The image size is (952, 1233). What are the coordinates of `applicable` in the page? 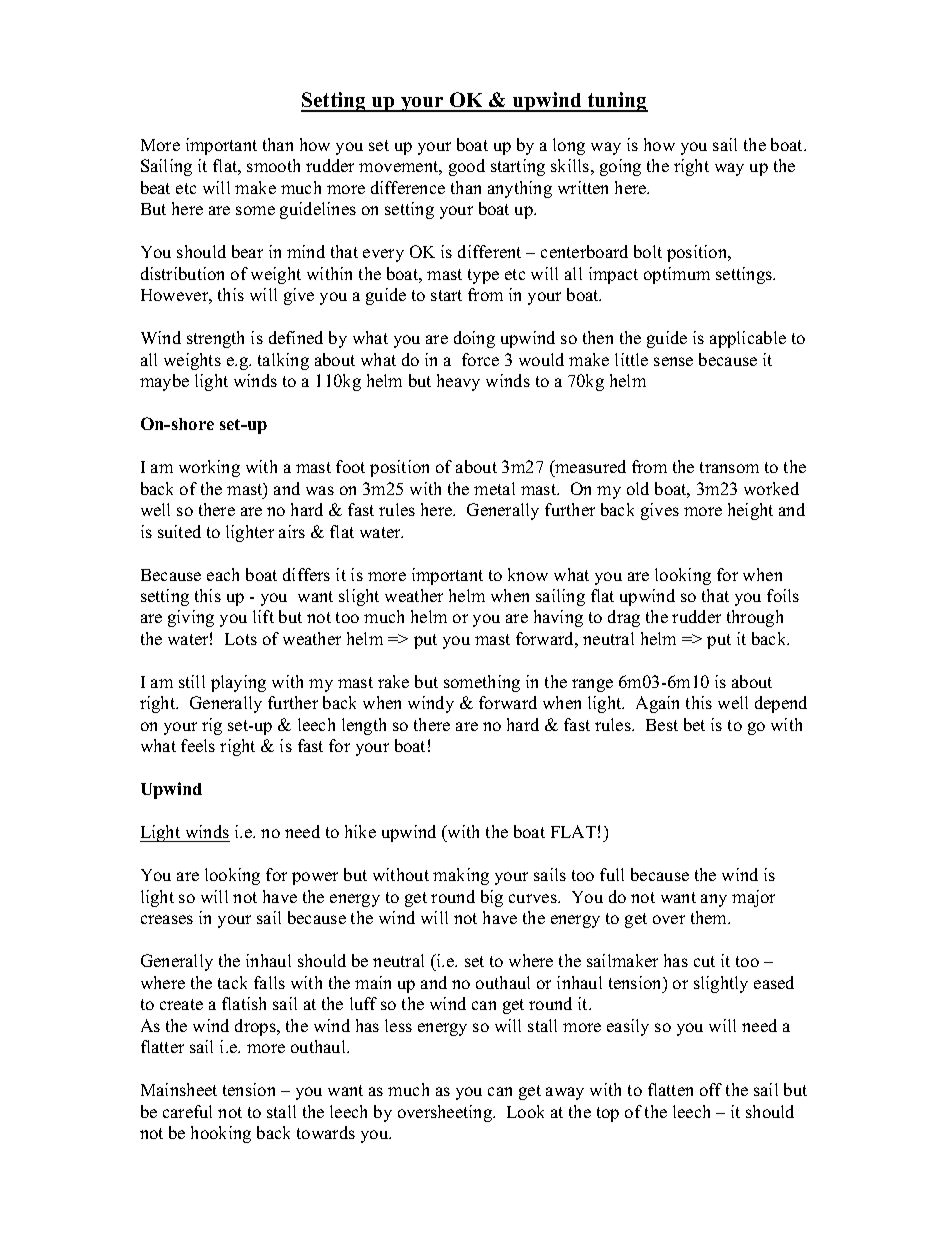 It's located at (748, 339).
